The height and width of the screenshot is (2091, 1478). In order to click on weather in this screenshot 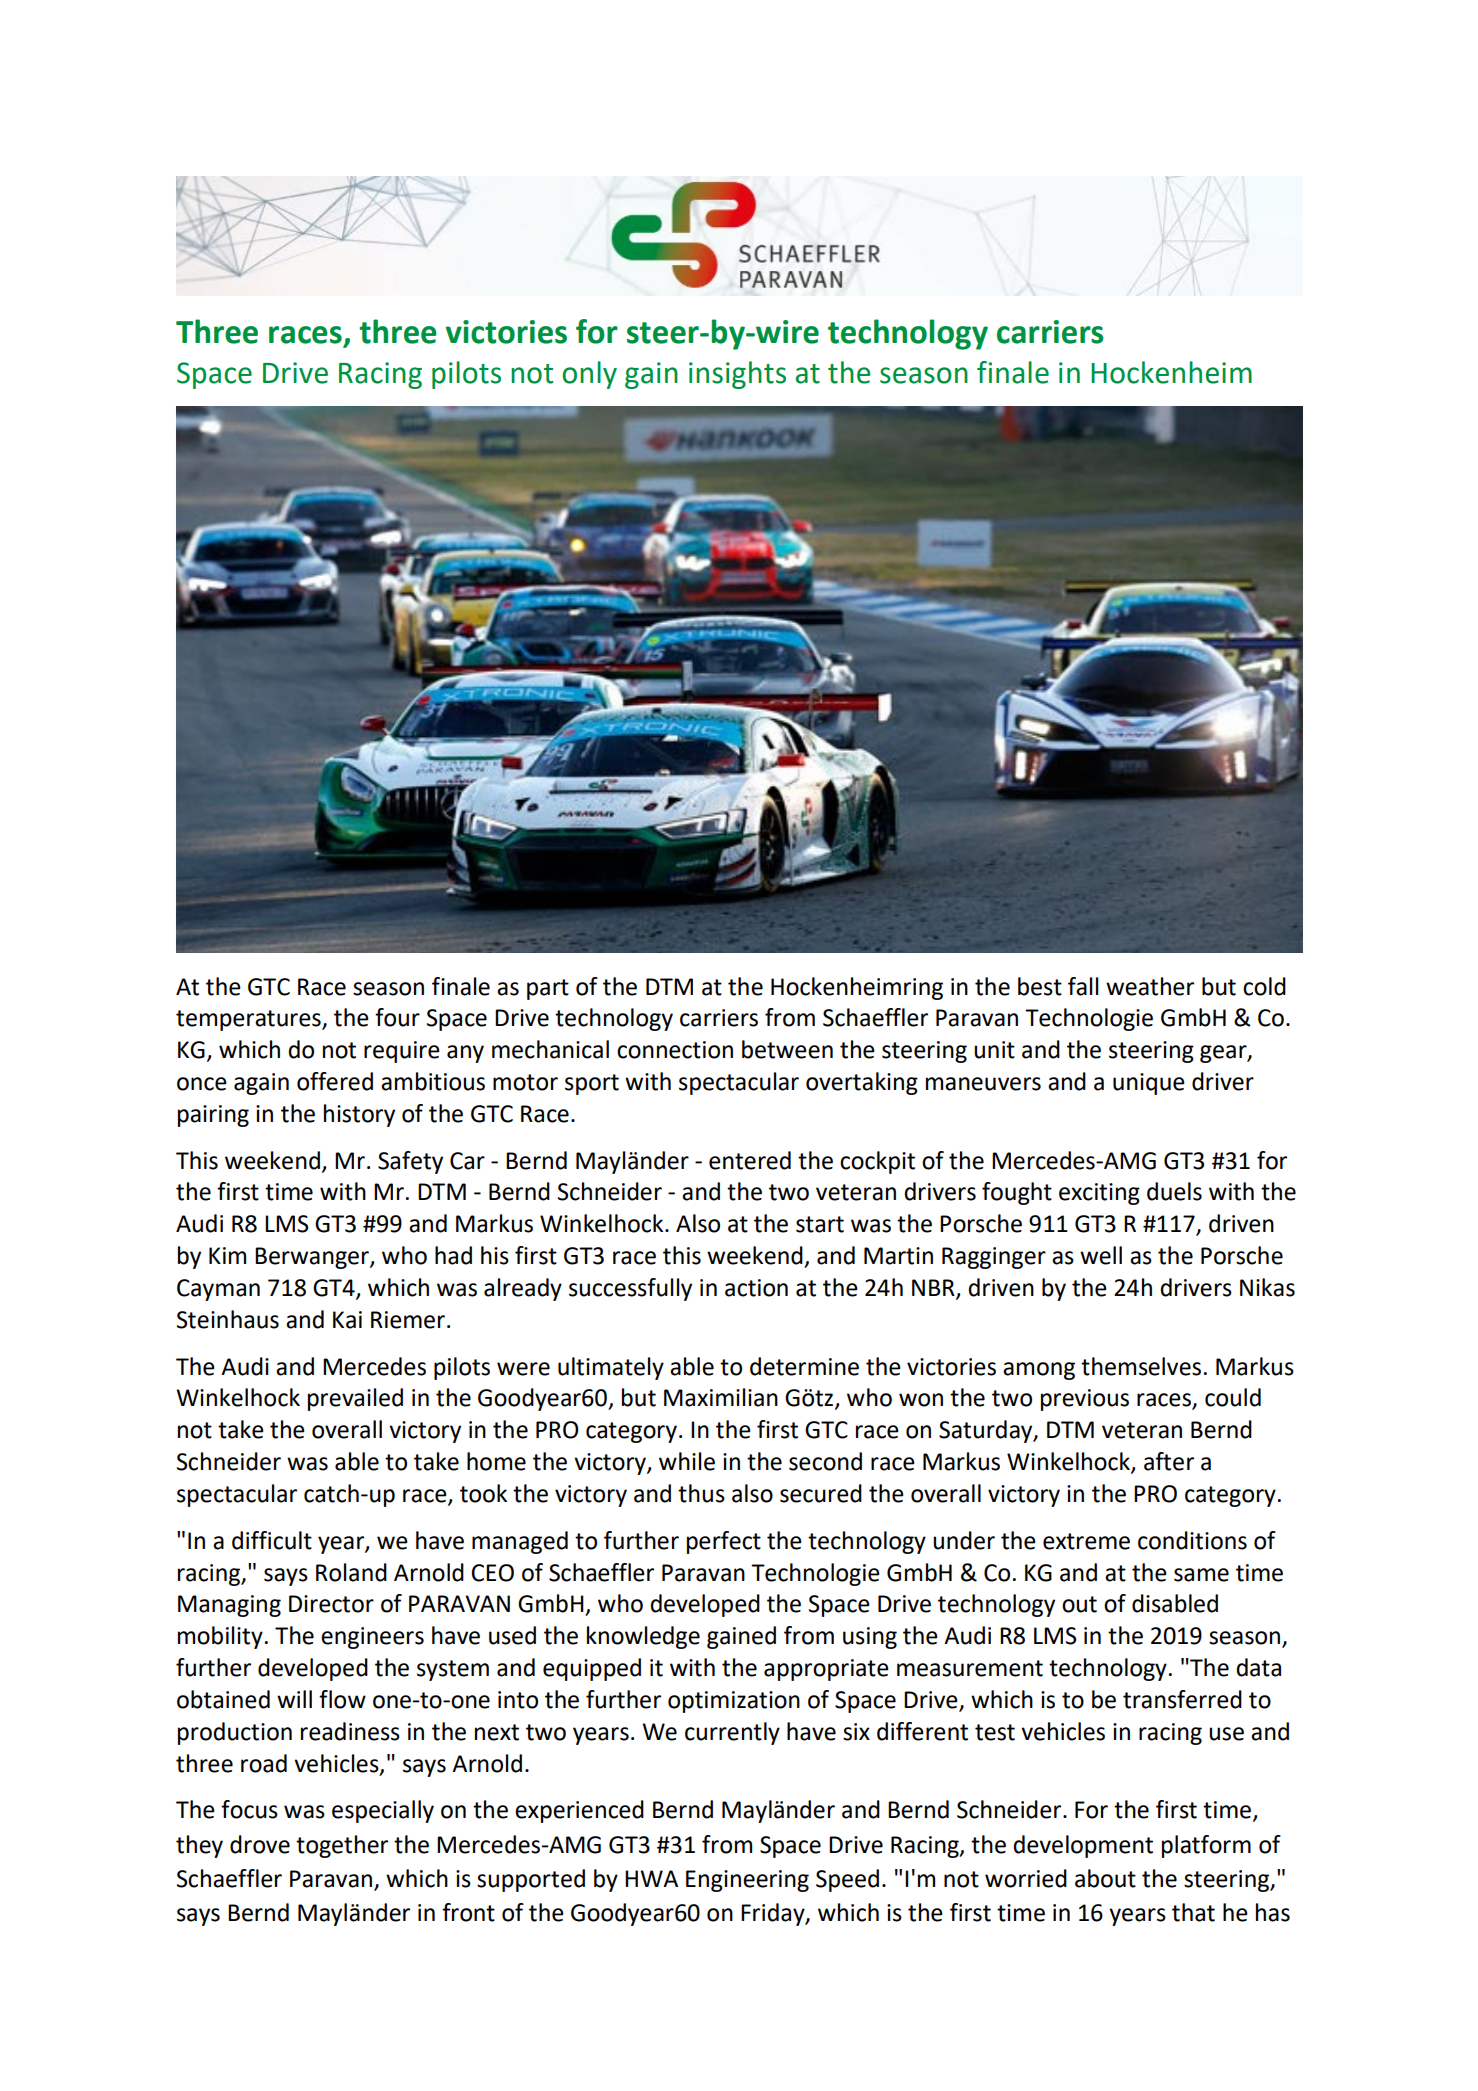, I will do `click(1150, 986)`.
